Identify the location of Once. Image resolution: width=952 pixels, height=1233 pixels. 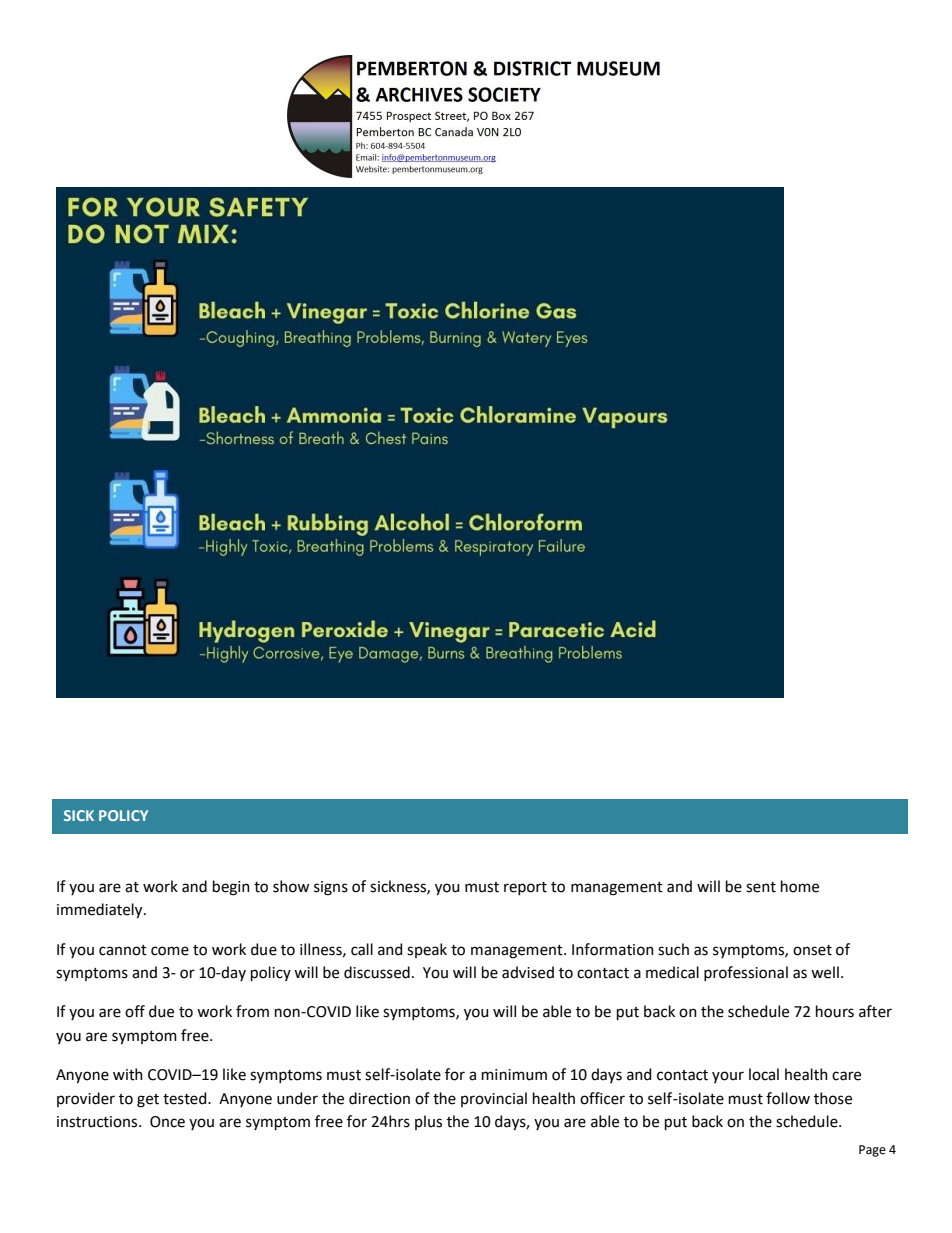
(167, 1122).
